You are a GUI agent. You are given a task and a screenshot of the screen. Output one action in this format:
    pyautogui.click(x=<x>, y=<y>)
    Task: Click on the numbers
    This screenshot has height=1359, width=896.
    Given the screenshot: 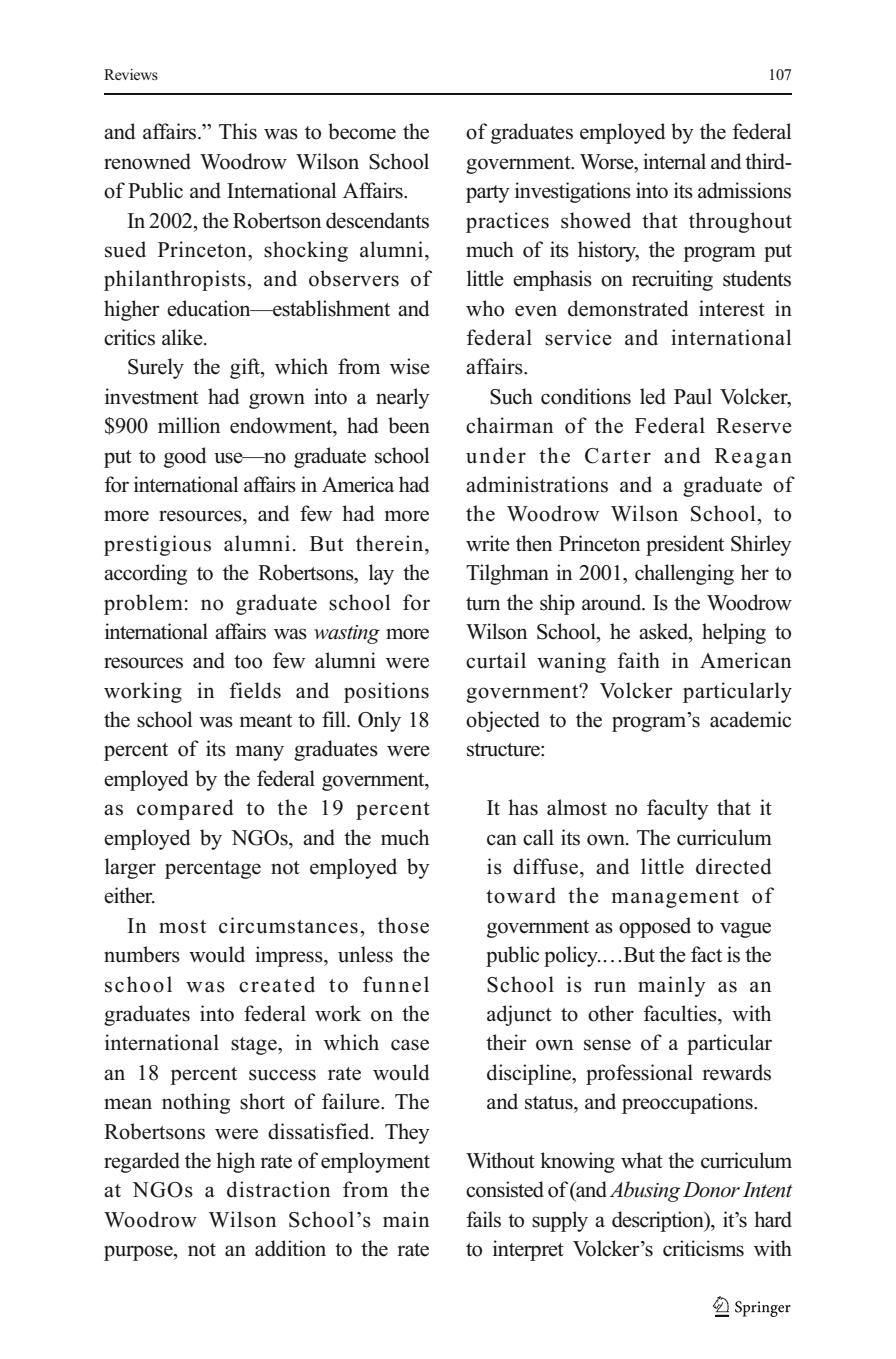 What is the action you would take?
    pyautogui.click(x=142, y=954)
